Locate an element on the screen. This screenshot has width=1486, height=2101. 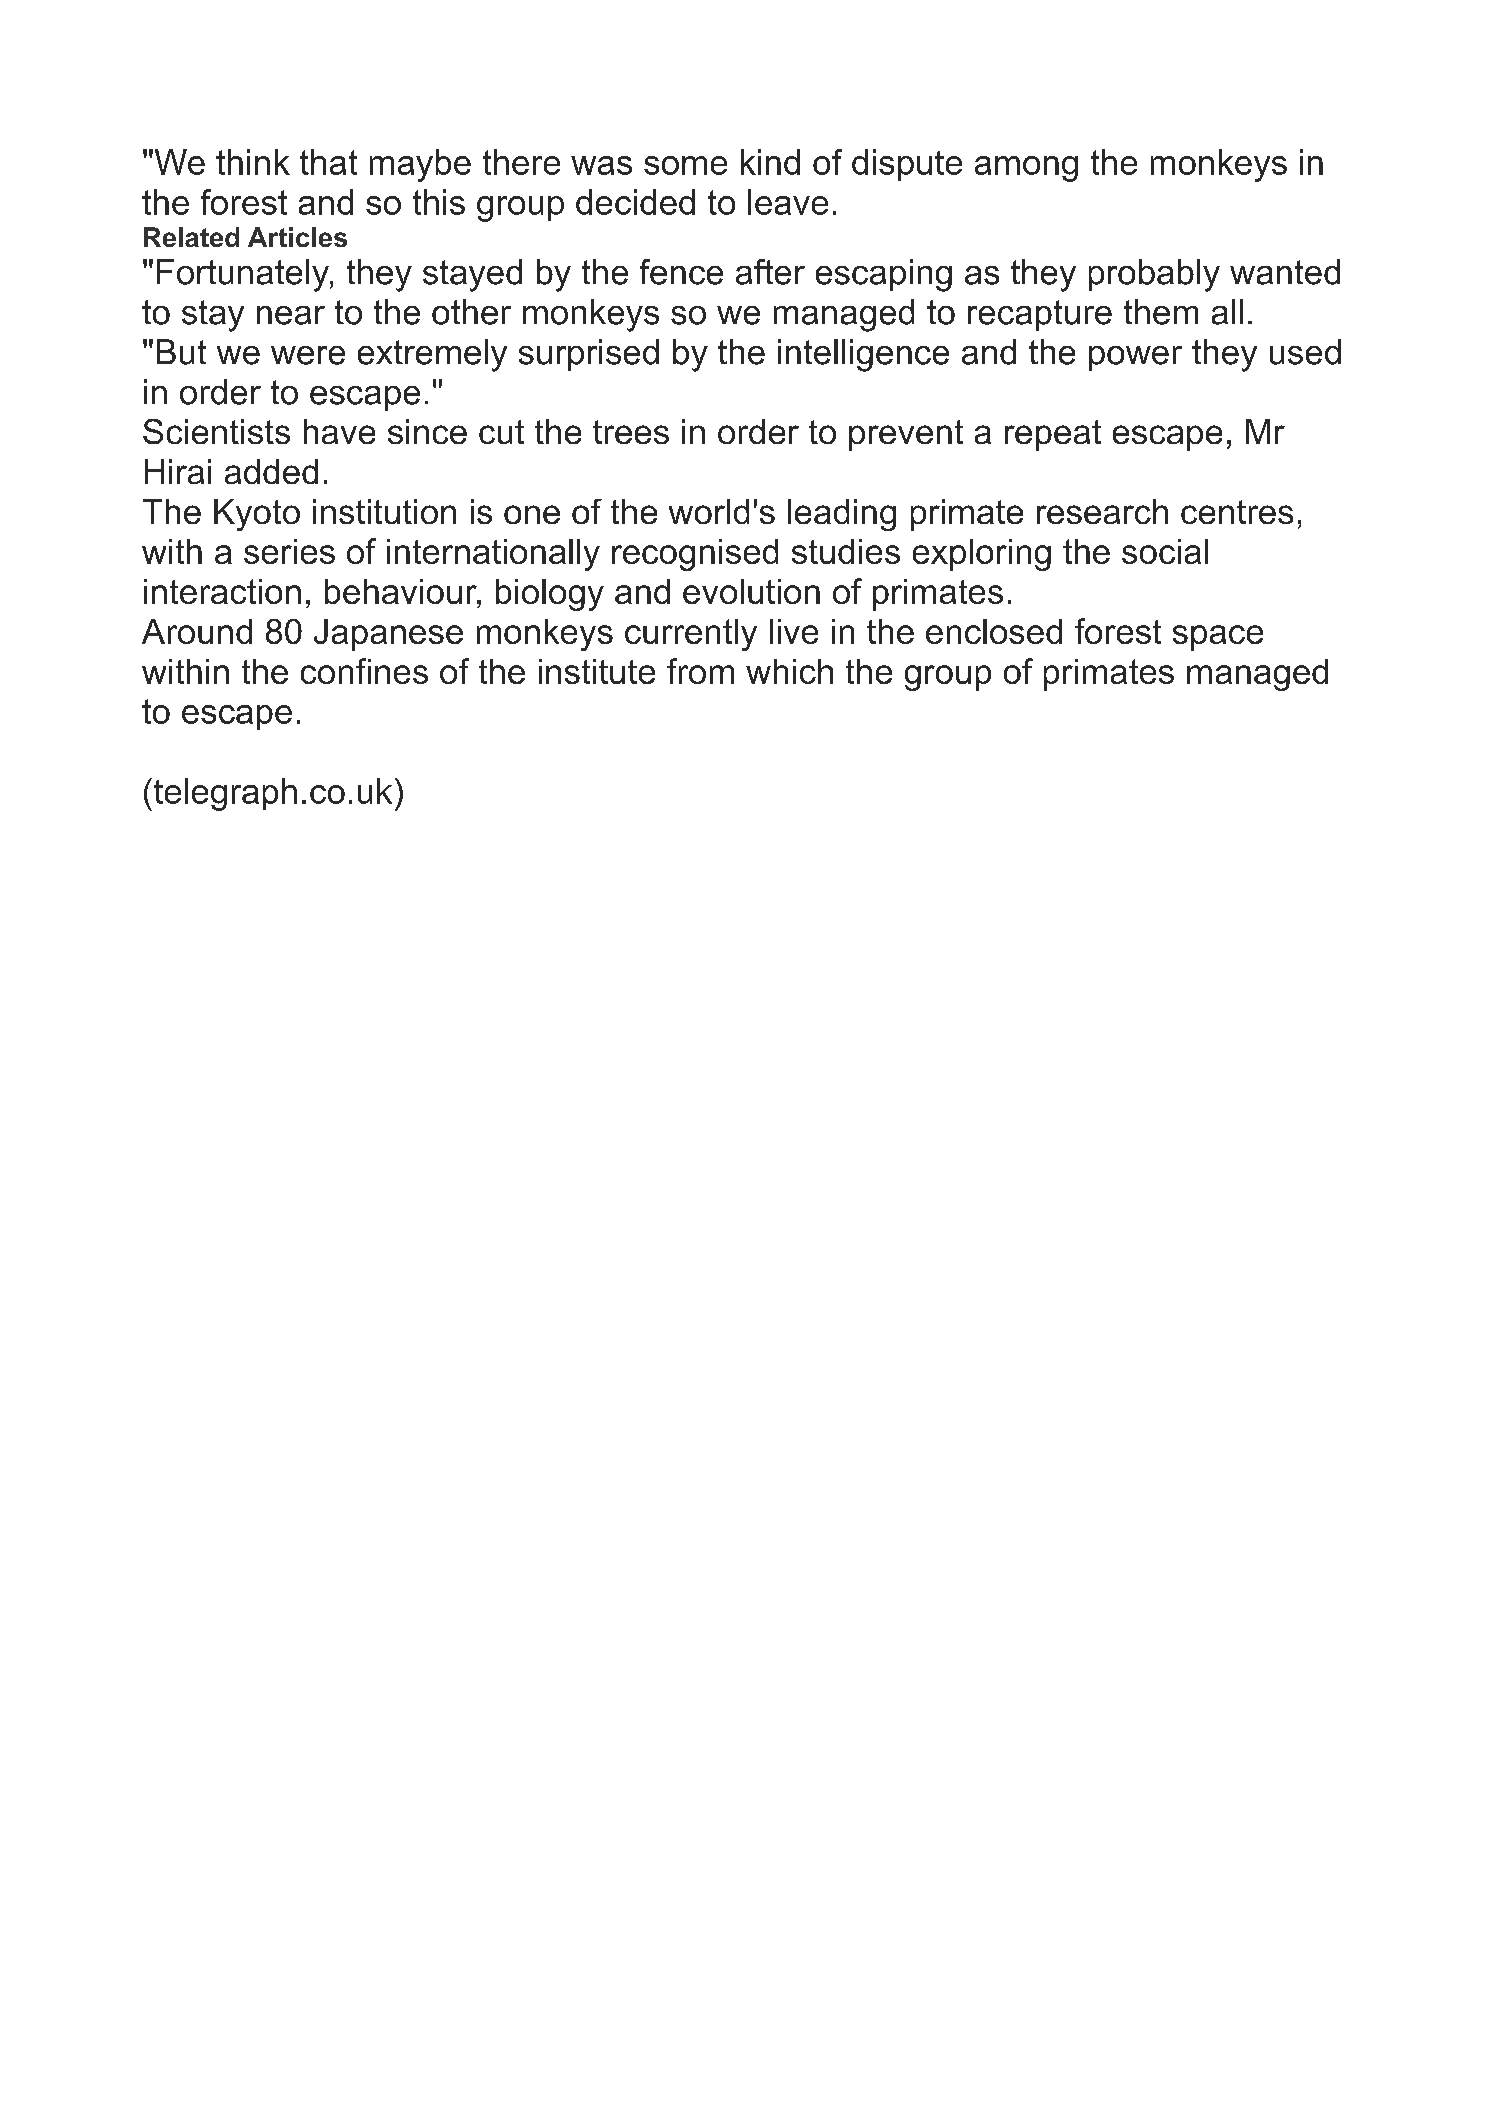
trees is located at coordinates (631, 432).
